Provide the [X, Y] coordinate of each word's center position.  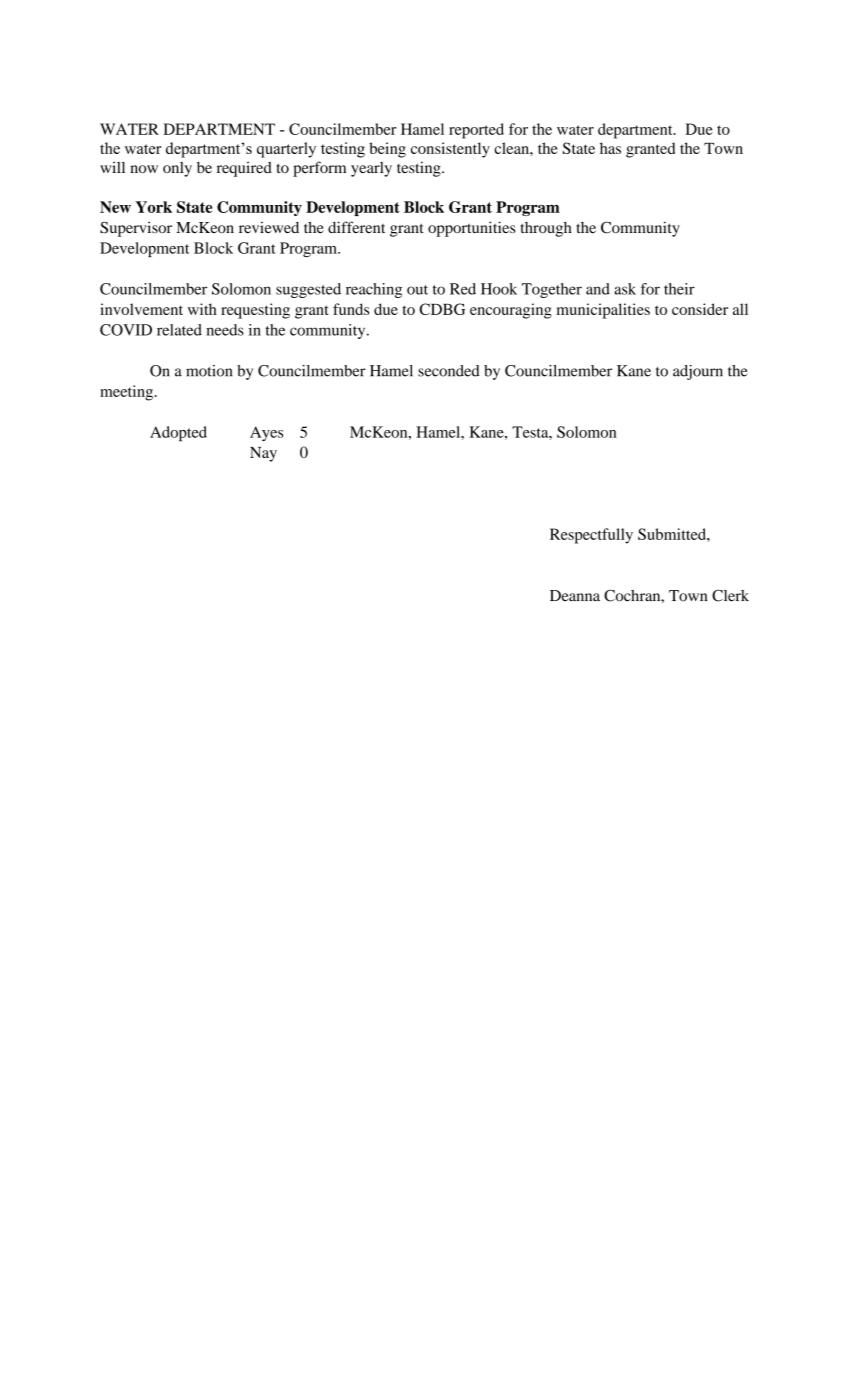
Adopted [178, 433]
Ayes [266, 433]
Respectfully [591, 536]
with [202, 309]
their [679, 289]
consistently [450, 150]
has [610, 148]
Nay [263, 454]
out [417, 290]
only [177, 169]
